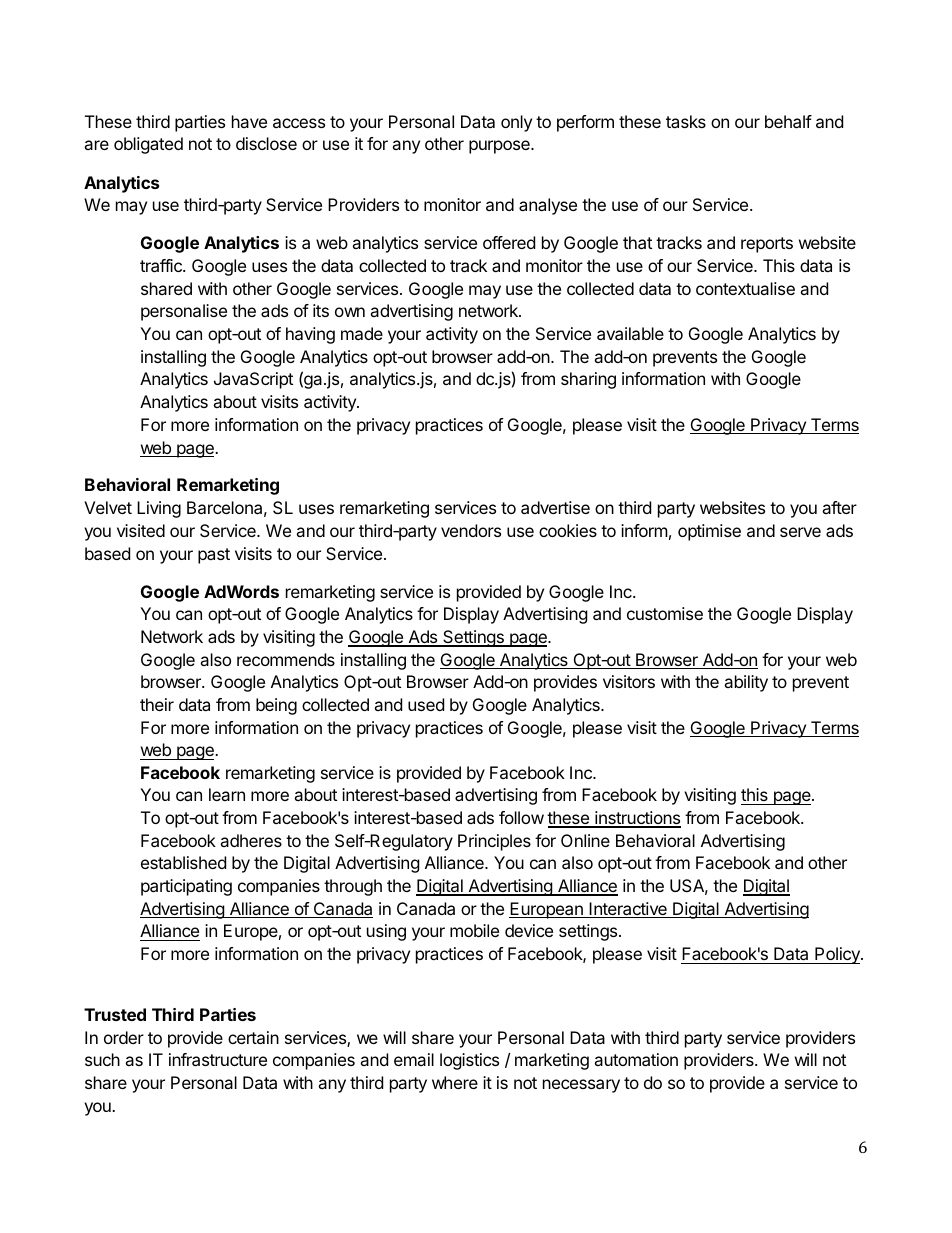  What do you see at coordinates (227, 794) in the page?
I see `learn` at bounding box center [227, 794].
